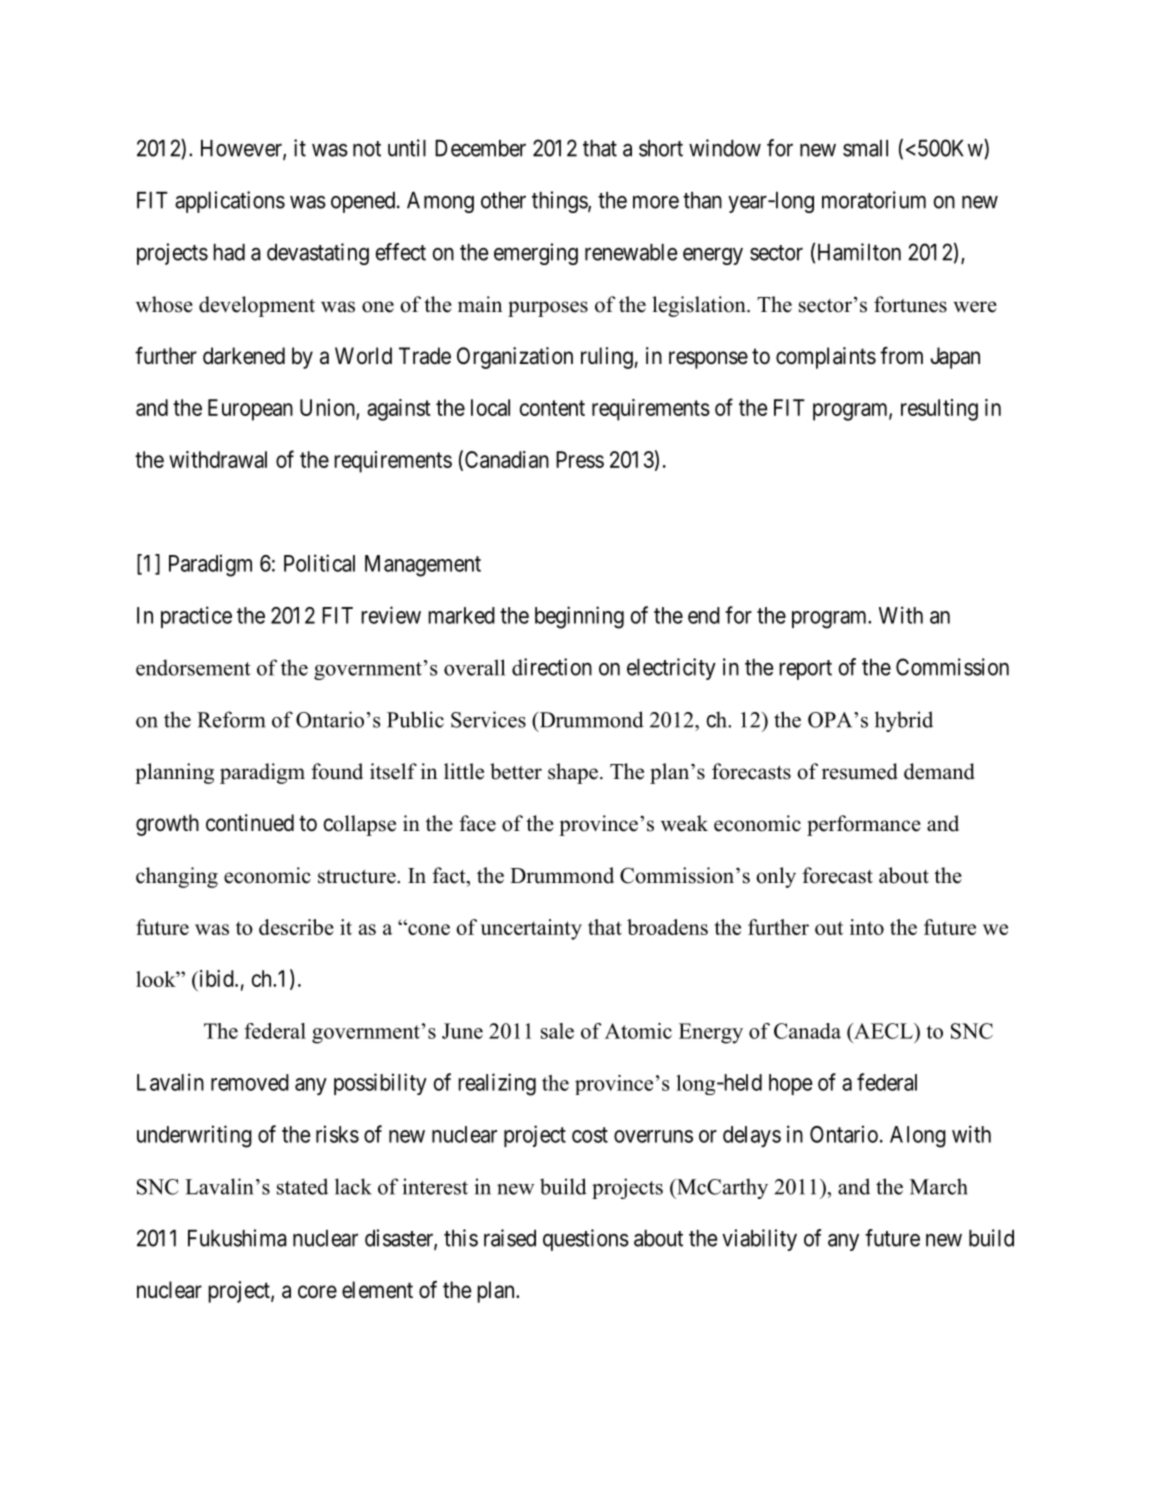 This document has width=1151, height=1489. What do you see at coordinates (503, 200) in the document?
I see `other` at bounding box center [503, 200].
